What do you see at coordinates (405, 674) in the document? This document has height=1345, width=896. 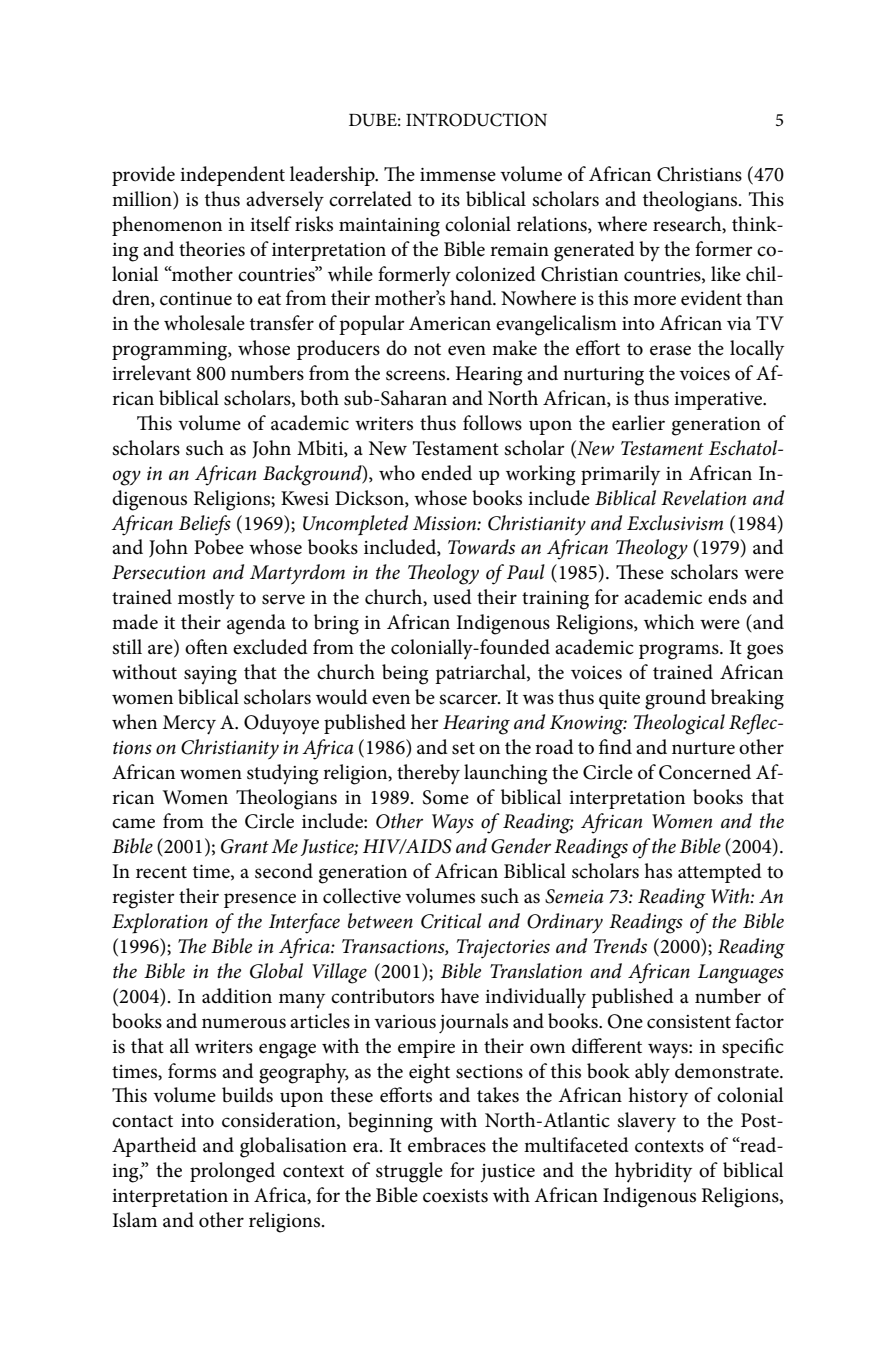 I see `being` at bounding box center [405, 674].
